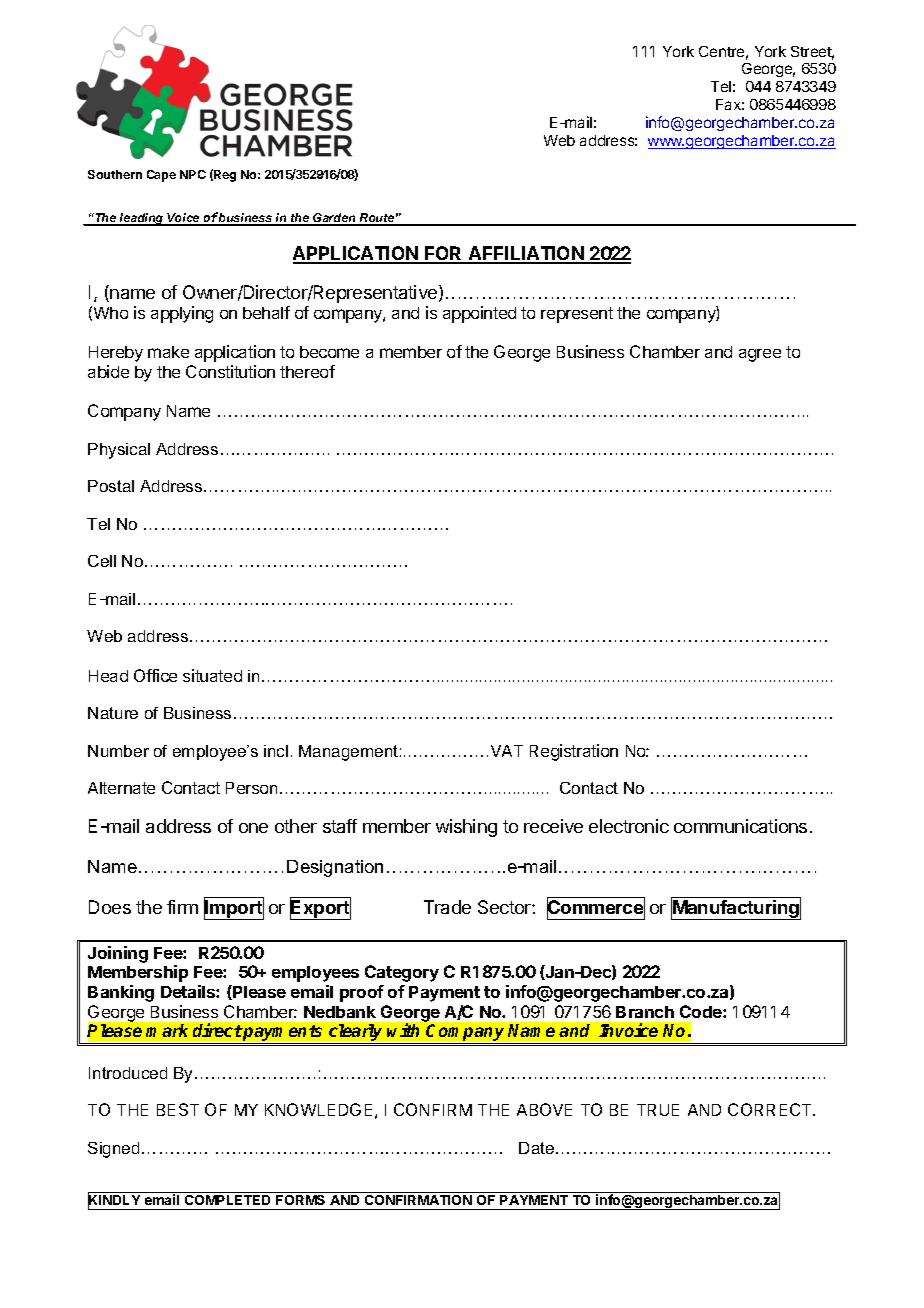  Describe the element at coordinates (334, 219) in the image. I see `Garden` at that location.
